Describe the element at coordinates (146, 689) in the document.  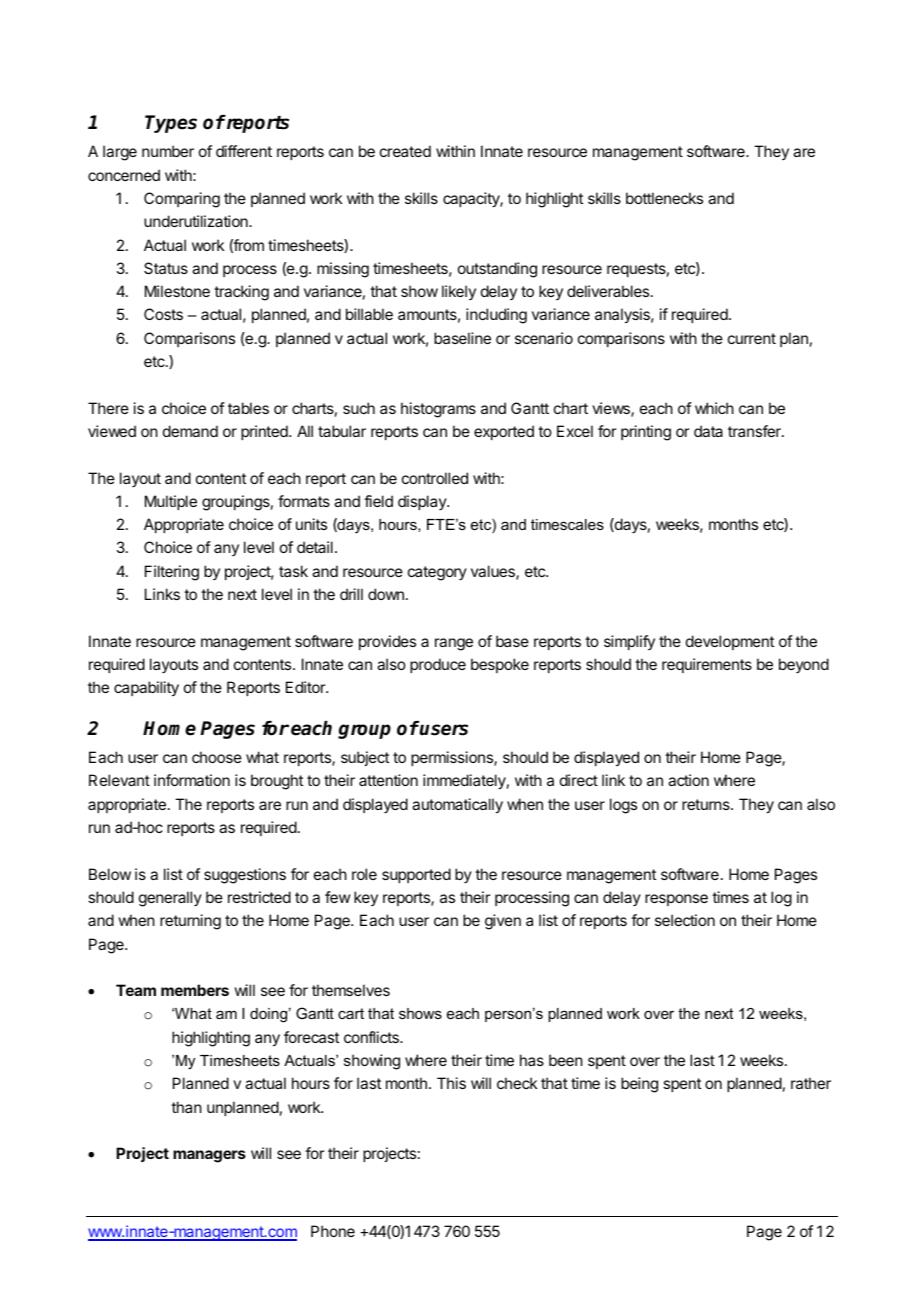
I see `capability` at that location.
